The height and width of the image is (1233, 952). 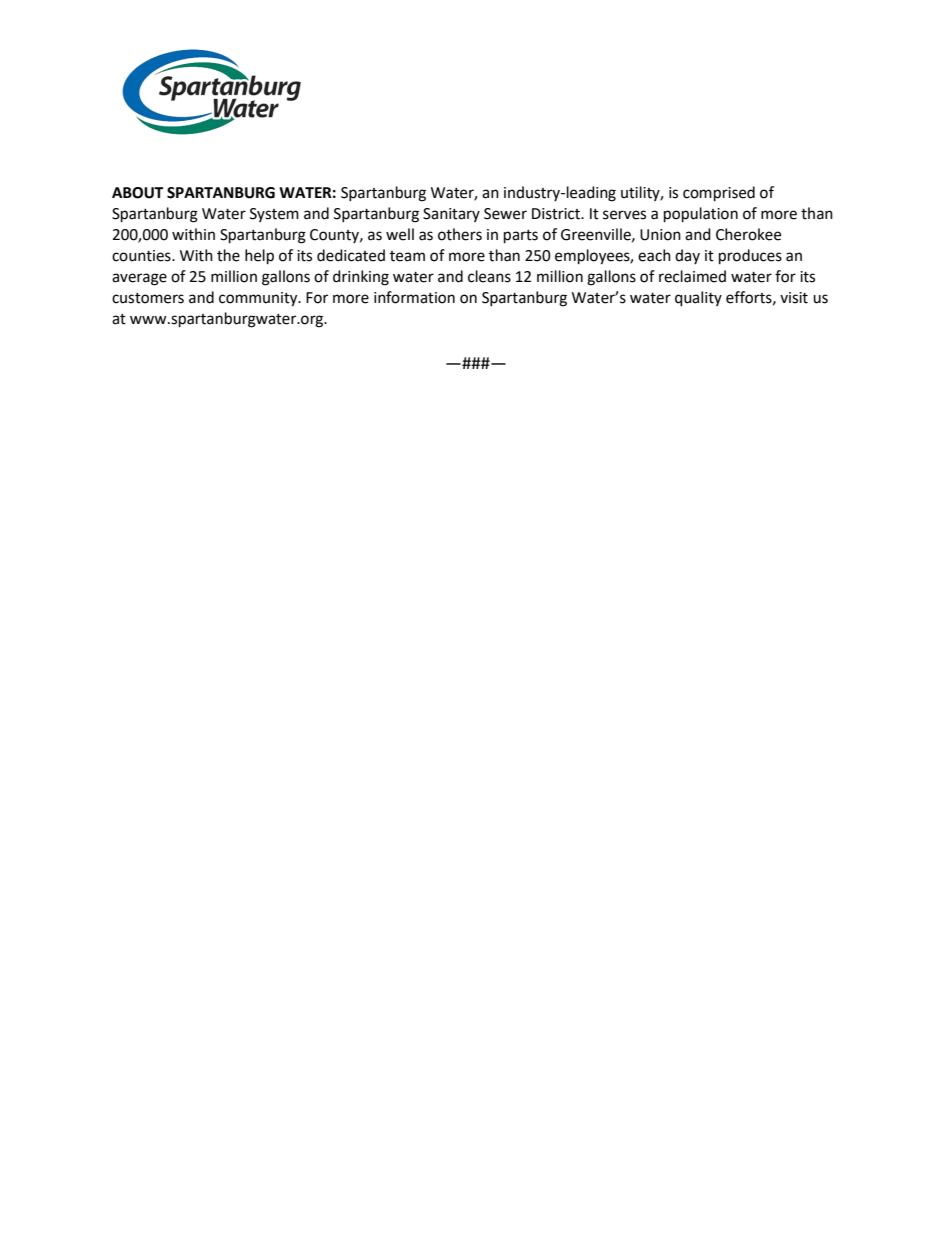 What do you see at coordinates (137, 193) in the image?
I see `ABOUT` at bounding box center [137, 193].
